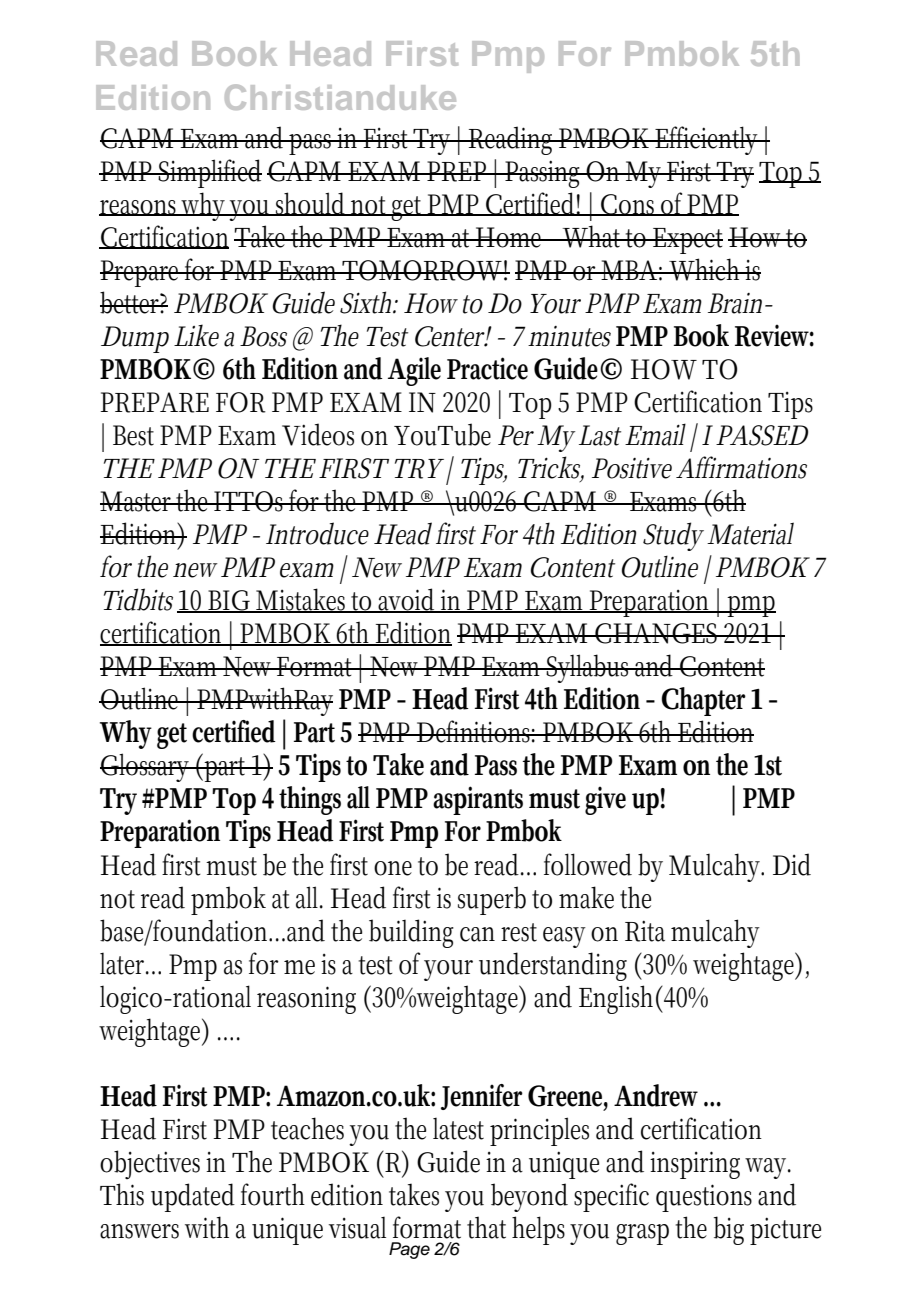 The width and height of the screenshot is (924, 1311). What do you see at coordinates (124, 964) in the screenshot?
I see `later` at bounding box center [124, 964].
